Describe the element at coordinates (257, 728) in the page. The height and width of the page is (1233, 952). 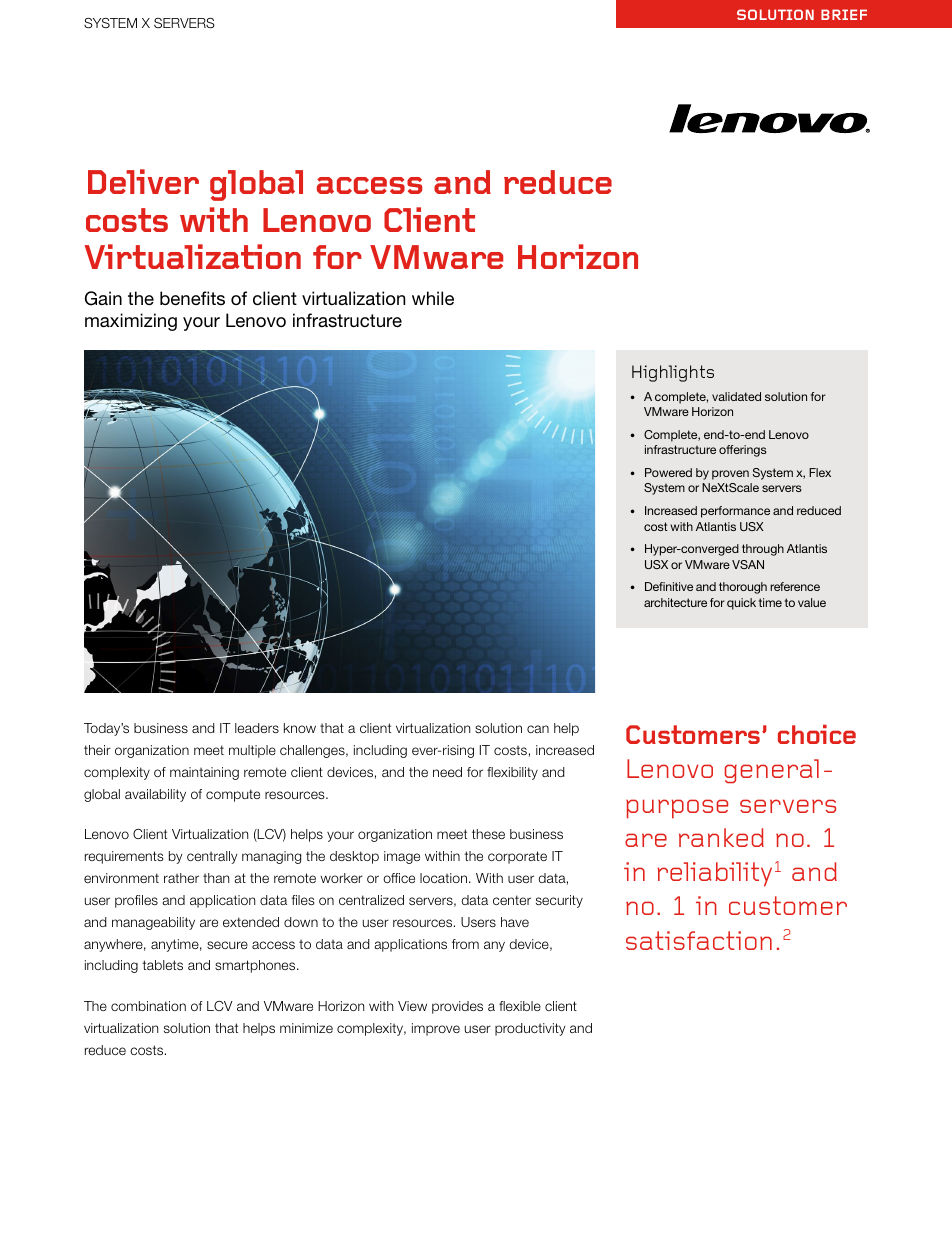
I see `leaders` at that location.
